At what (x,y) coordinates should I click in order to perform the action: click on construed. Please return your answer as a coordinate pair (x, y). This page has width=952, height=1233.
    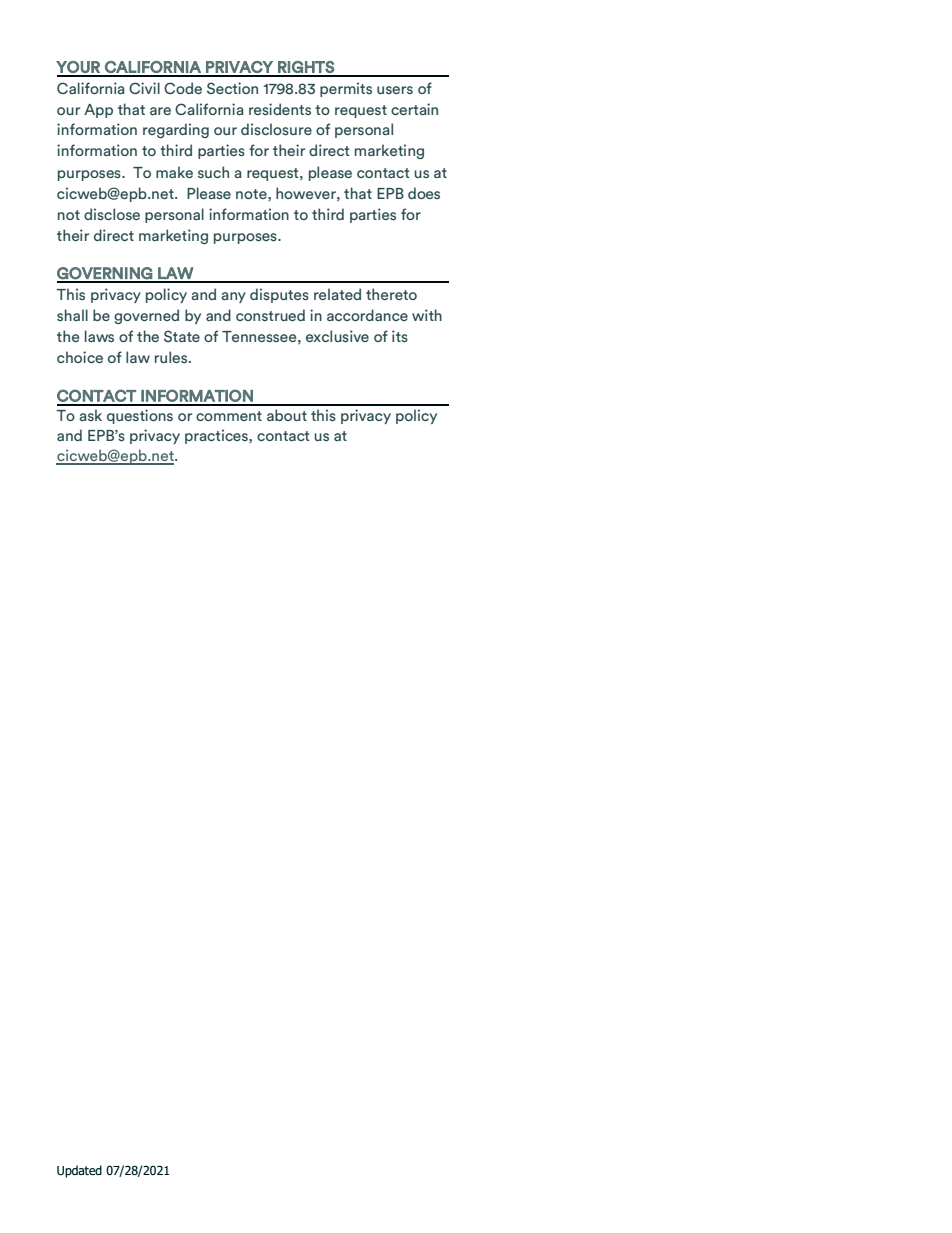
    Looking at the image, I should click on (270, 315).
